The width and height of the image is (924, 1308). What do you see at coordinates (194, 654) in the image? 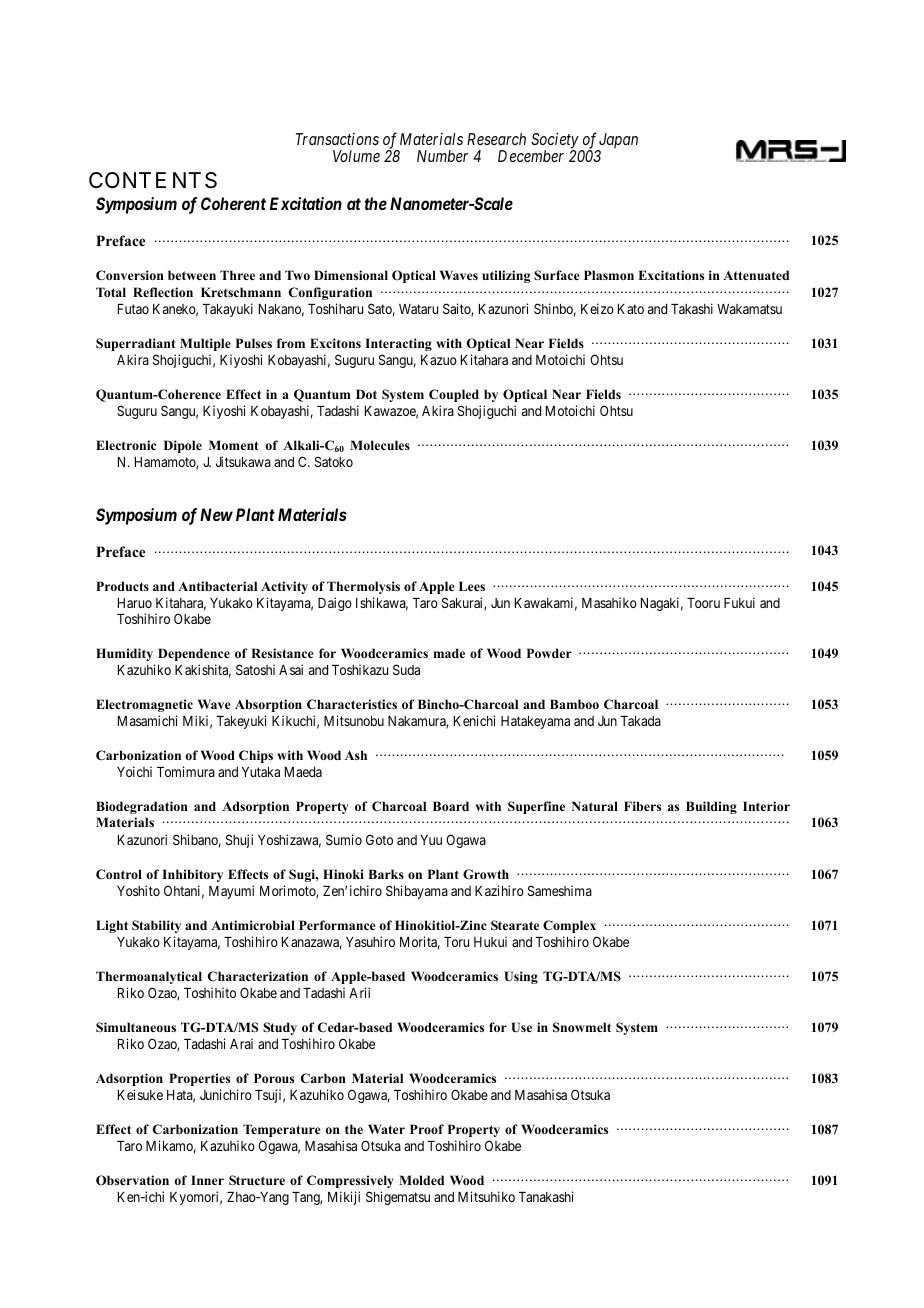
I see `Dependence` at bounding box center [194, 654].
